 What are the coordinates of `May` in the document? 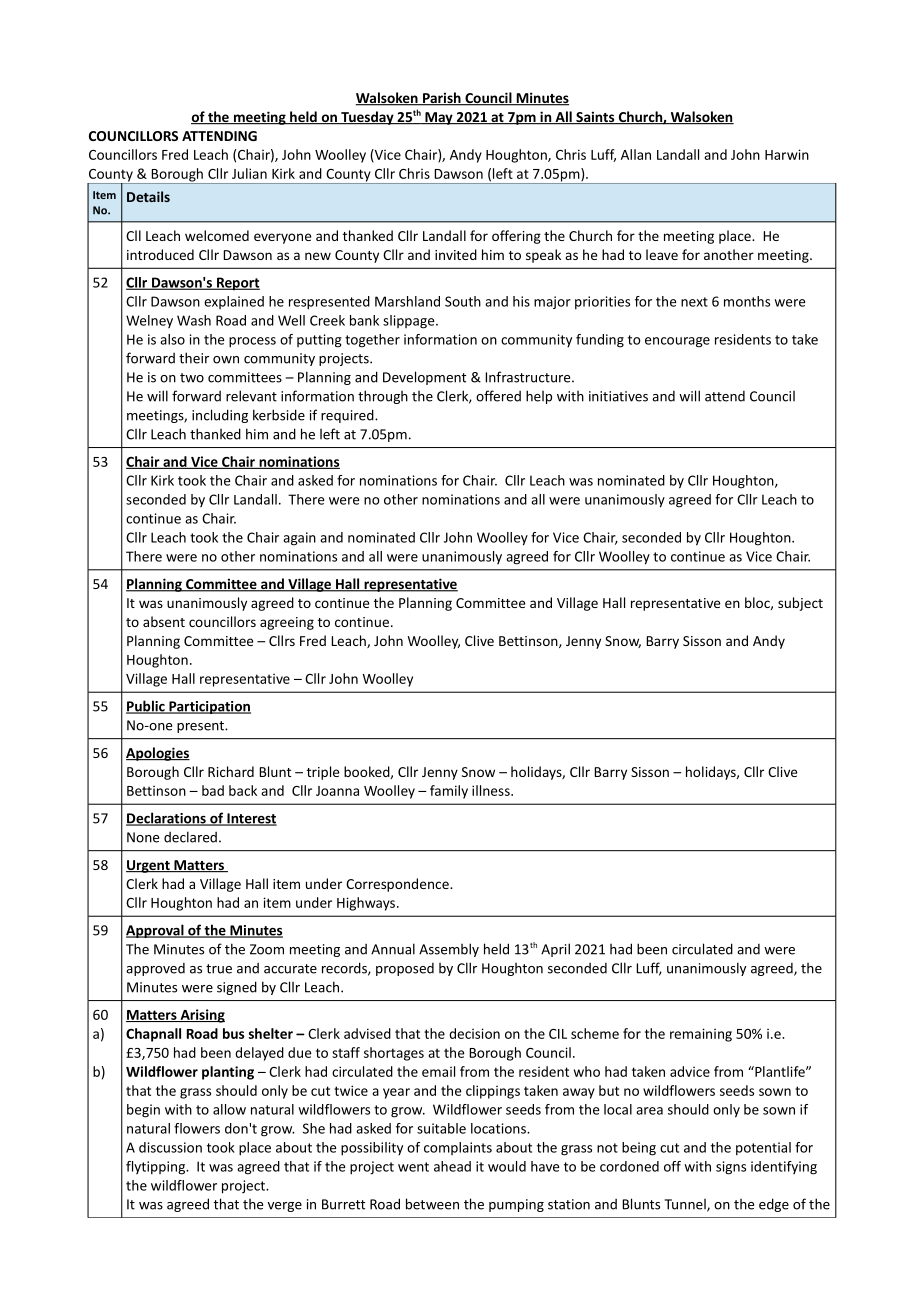 It's located at (439, 118).
